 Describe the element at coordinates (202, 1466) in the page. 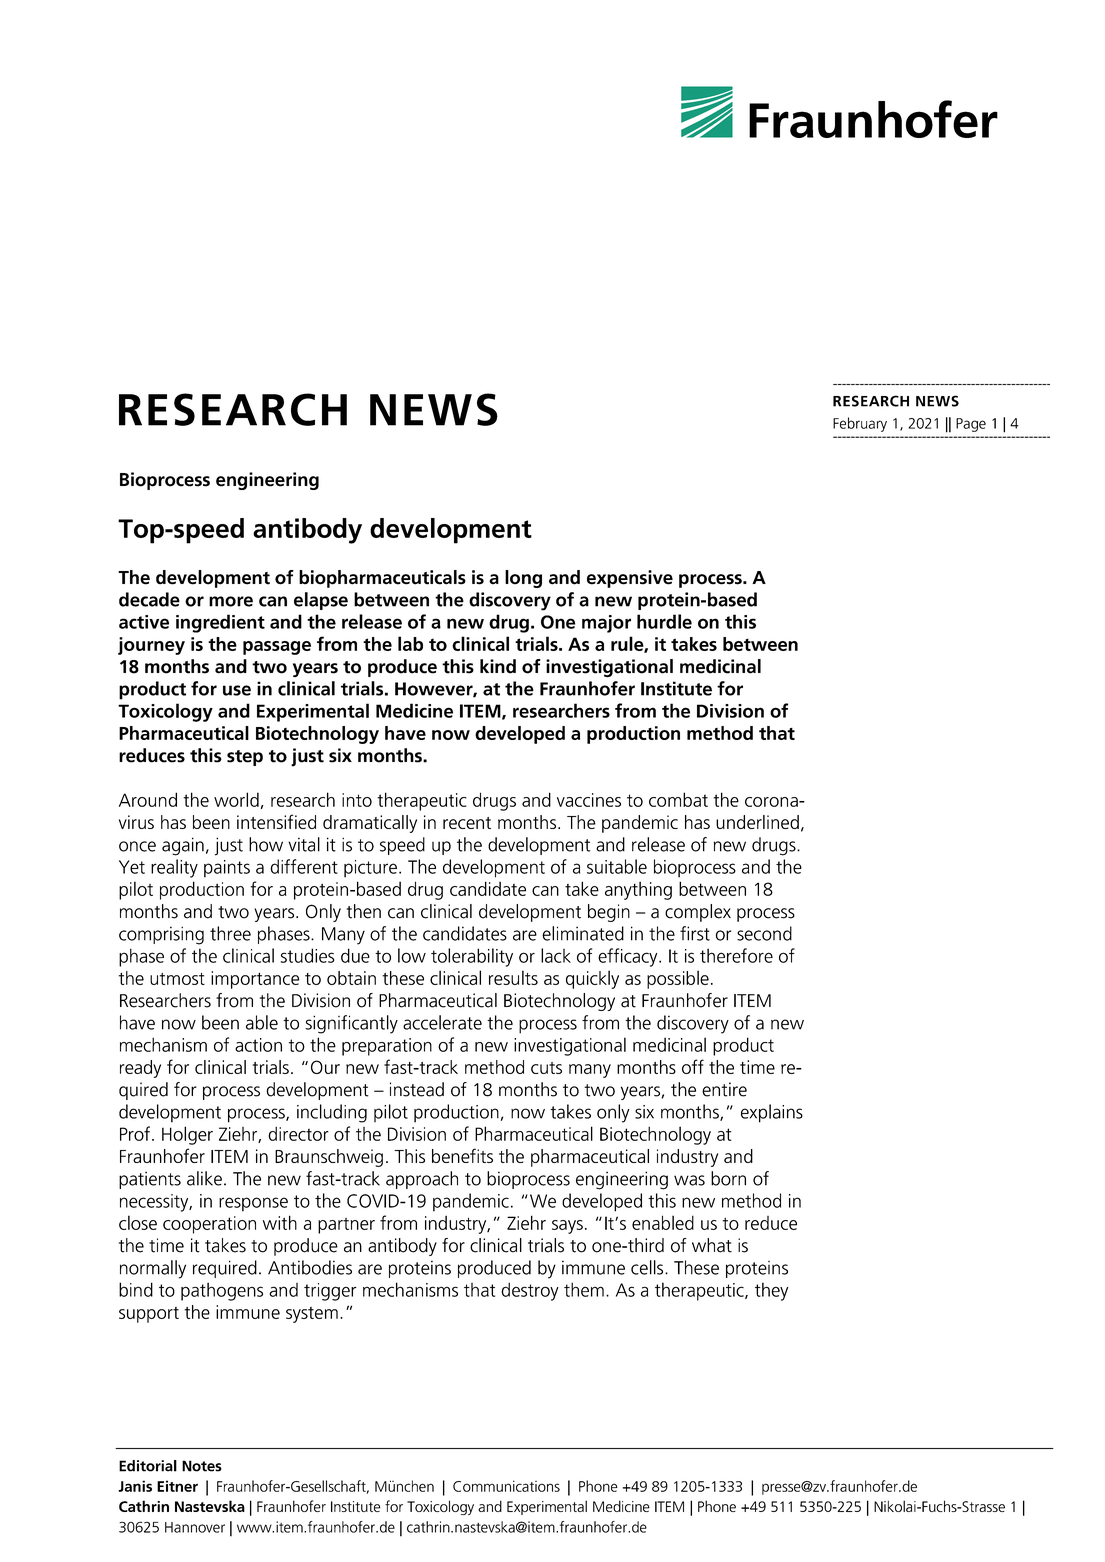

I see `Notes` at that location.
